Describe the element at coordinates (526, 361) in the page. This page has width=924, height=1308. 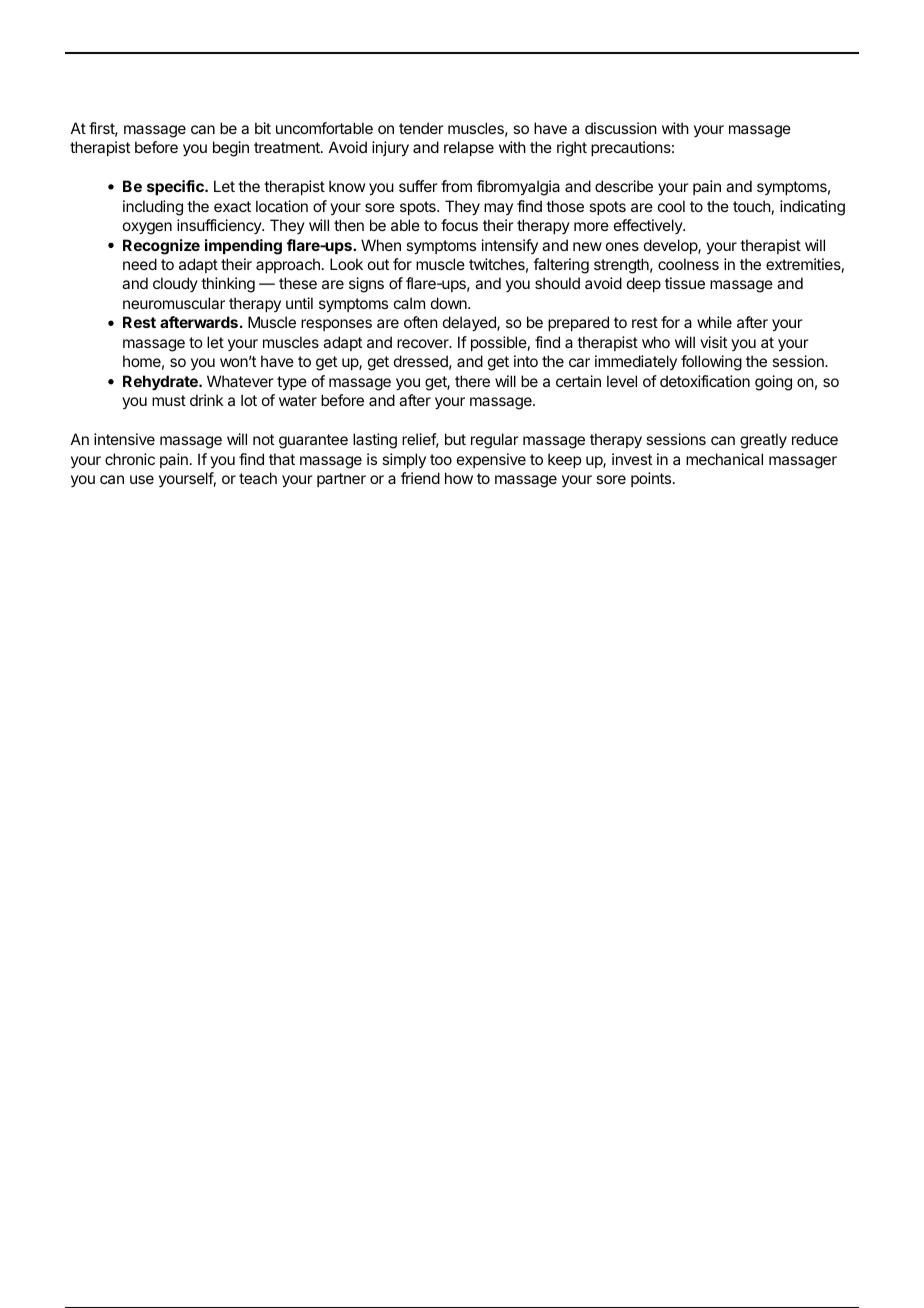
I see `into` at that location.
